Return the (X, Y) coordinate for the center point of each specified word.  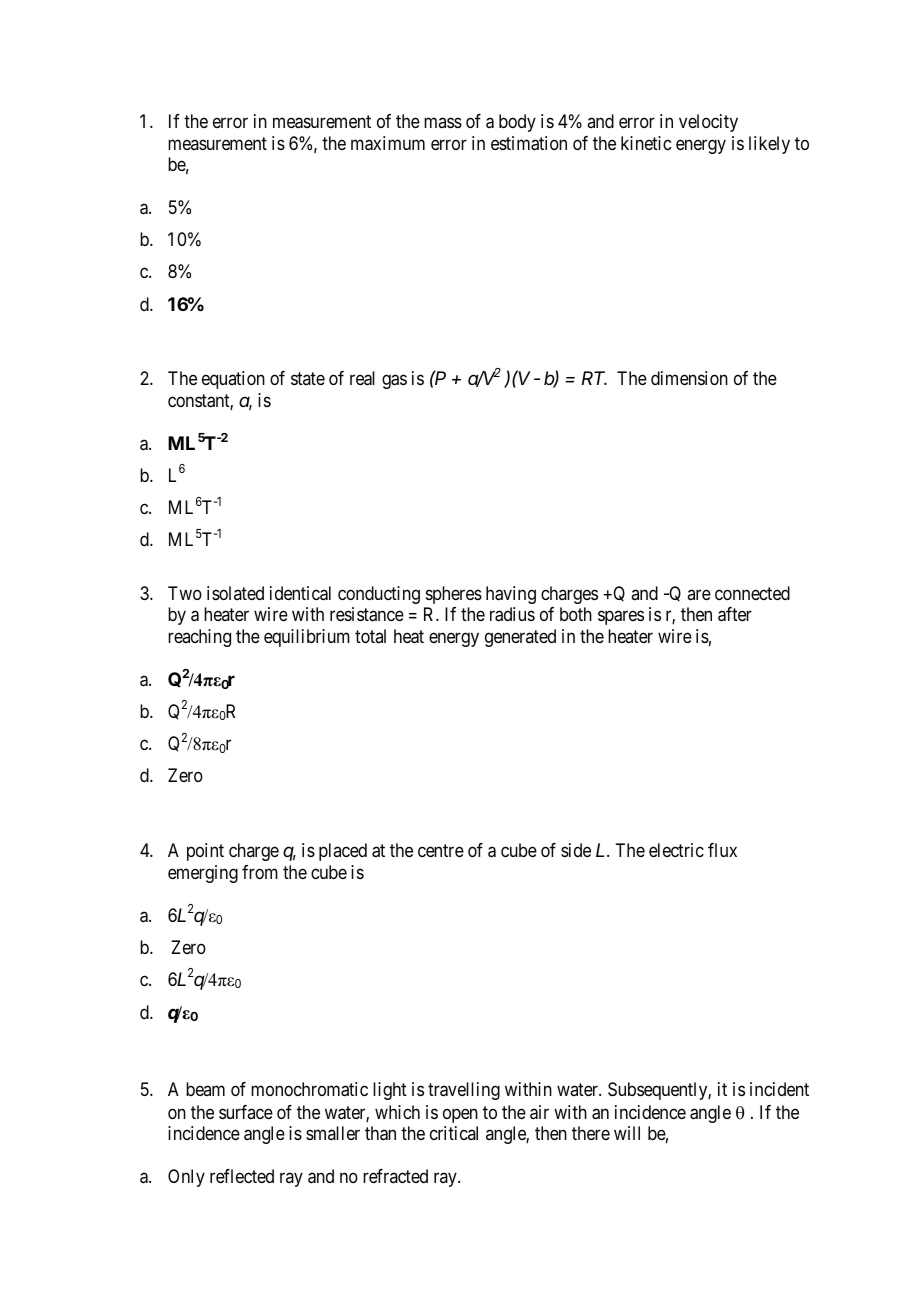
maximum (388, 143)
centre (441, 850)
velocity (708, 123)
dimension (689, 378)
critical (454, 1133)
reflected (242, 1176)
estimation (529, 143)
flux (722, 850)
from (260, 872)
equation (233, 380)
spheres (454, 595)
